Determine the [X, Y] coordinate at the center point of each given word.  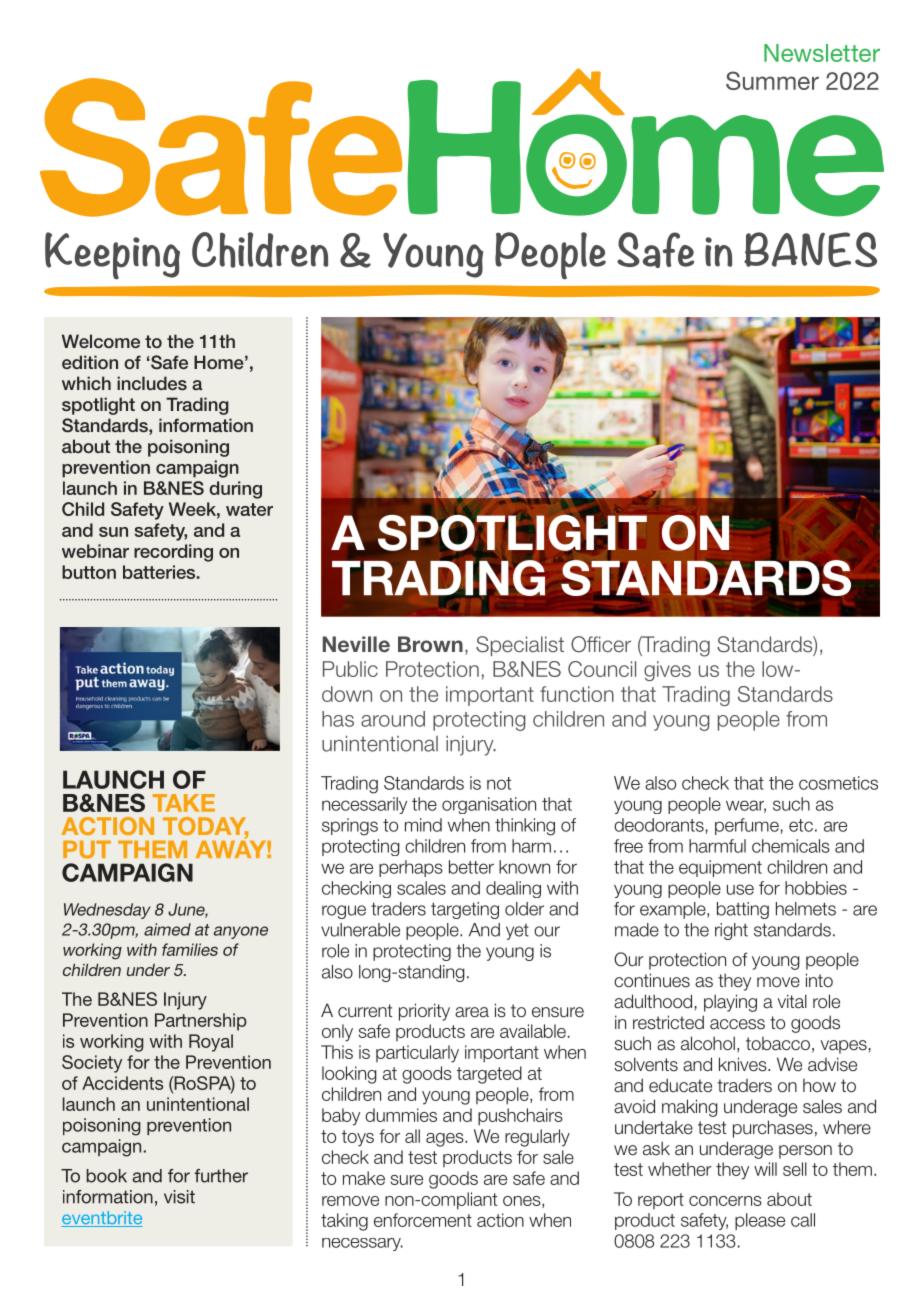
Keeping [112, 255]
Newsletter [822, 53]
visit [179, 1197]
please [760, 1221]
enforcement [423, 1220]
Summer [772, 80]
